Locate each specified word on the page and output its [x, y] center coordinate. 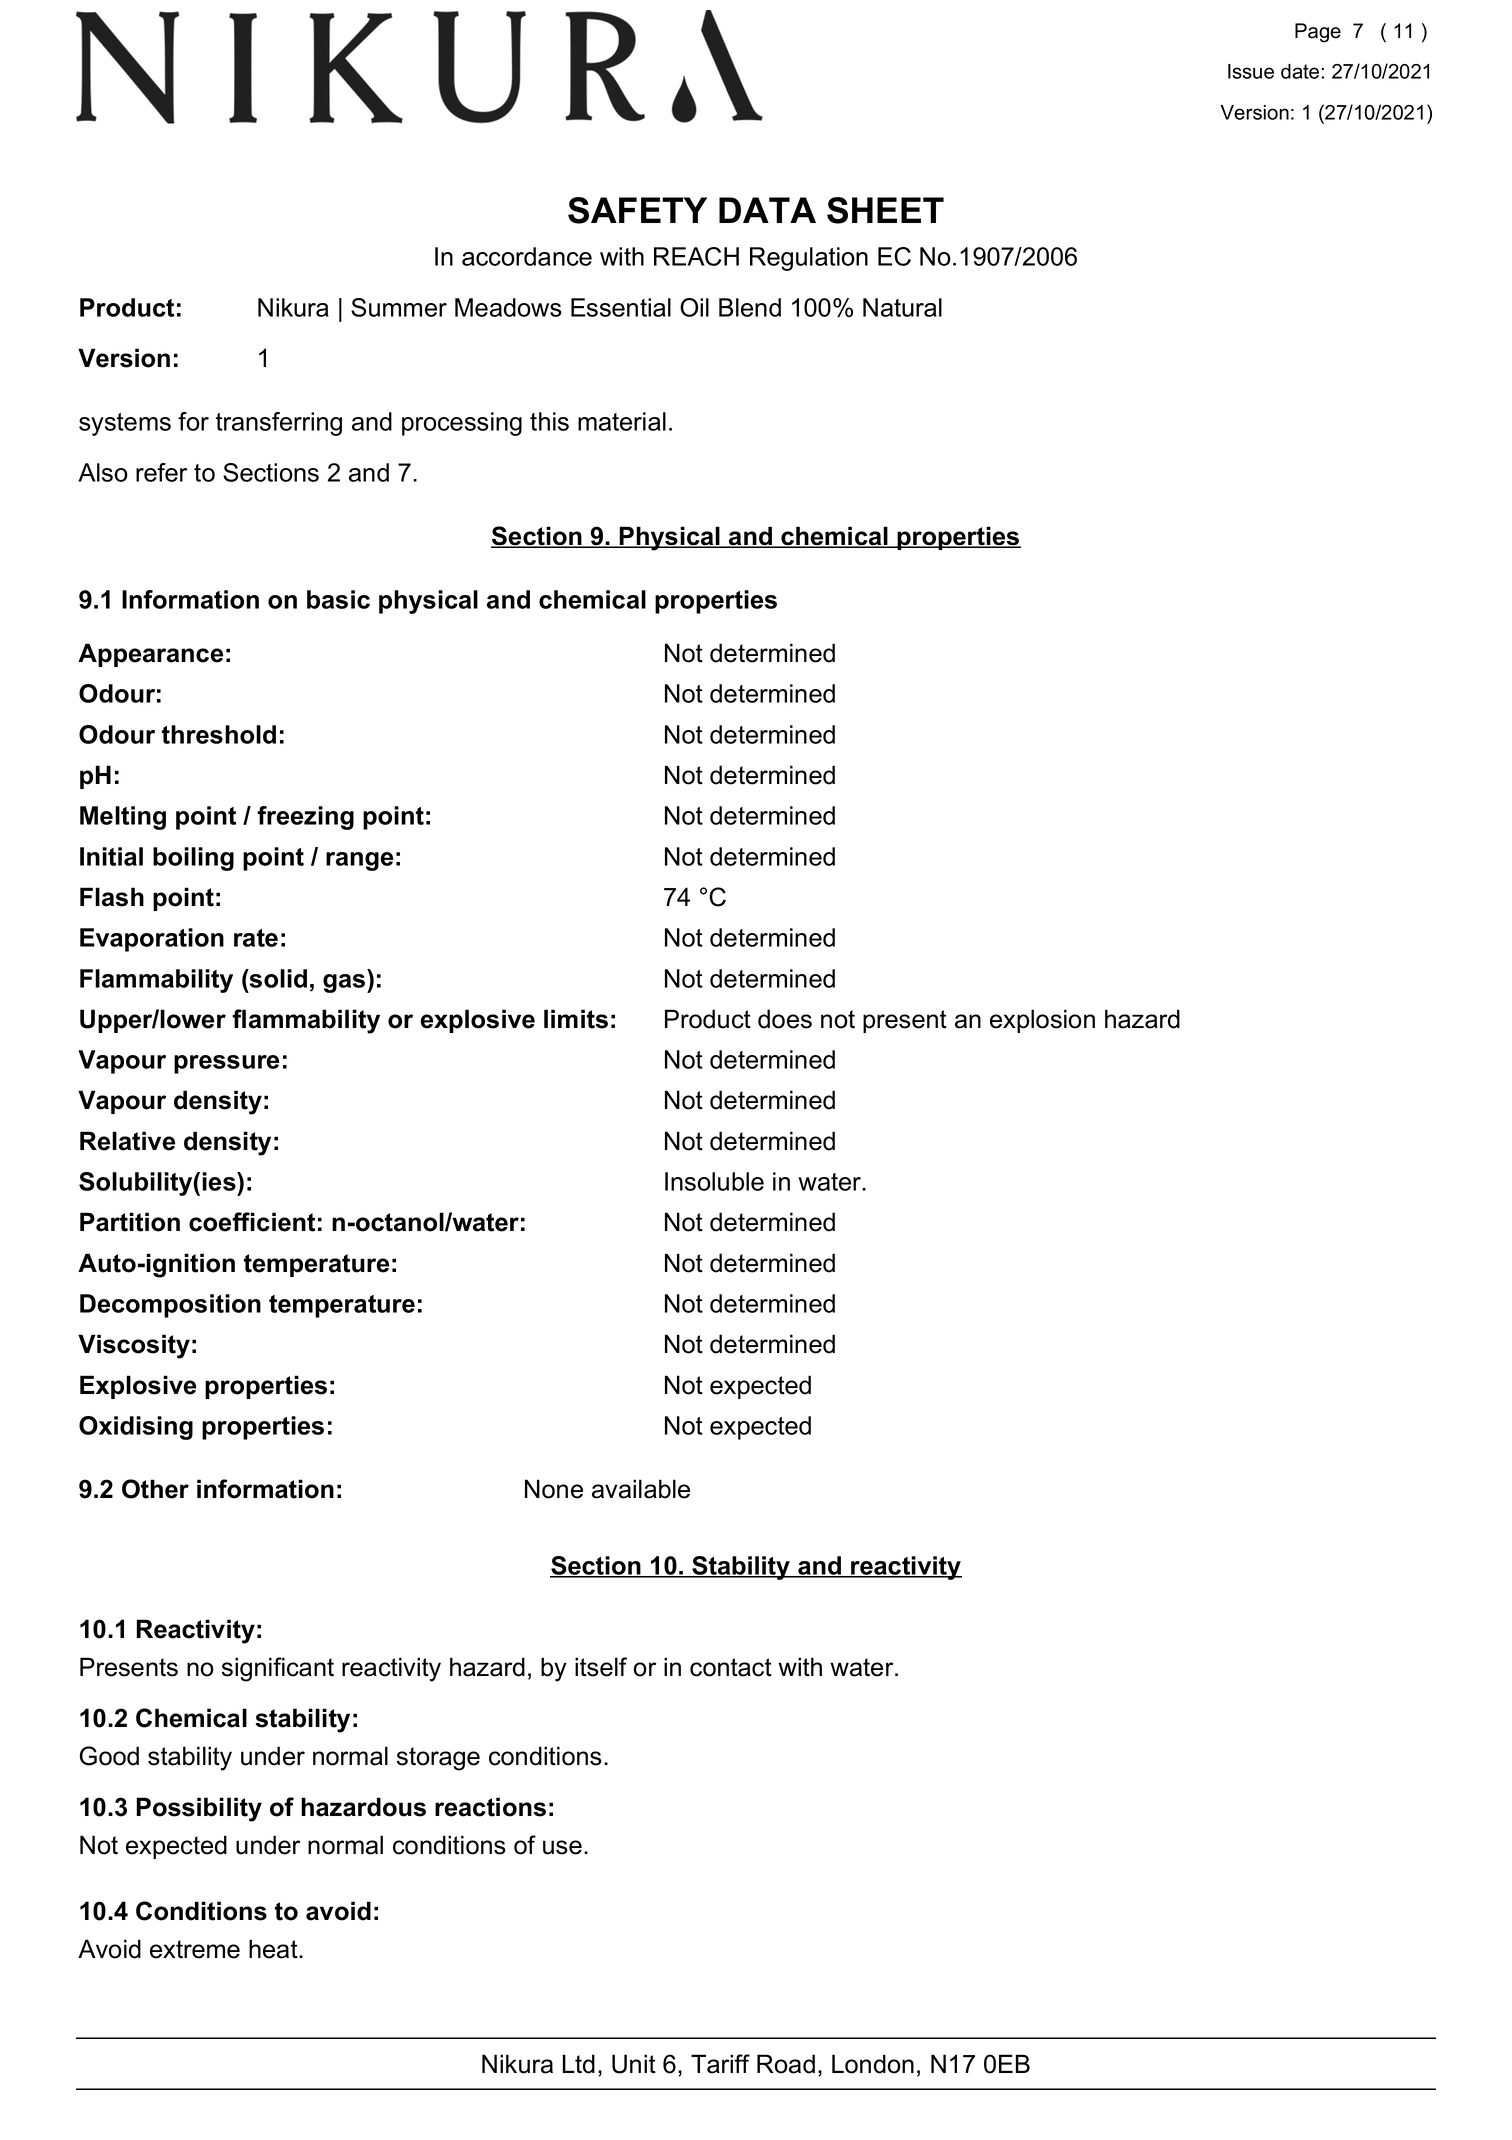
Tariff [720, 2064]
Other [155, 1489]
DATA [767, 210]
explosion [1042, 1021]
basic [338, 599]
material [622, 421]
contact [731, 1667]
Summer [399, 307]
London [873, 2064]
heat [274, 1949]
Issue [1251, 71]
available [641, 1489]
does [785, 1019]
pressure [226, 1064]
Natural [902, 307]
